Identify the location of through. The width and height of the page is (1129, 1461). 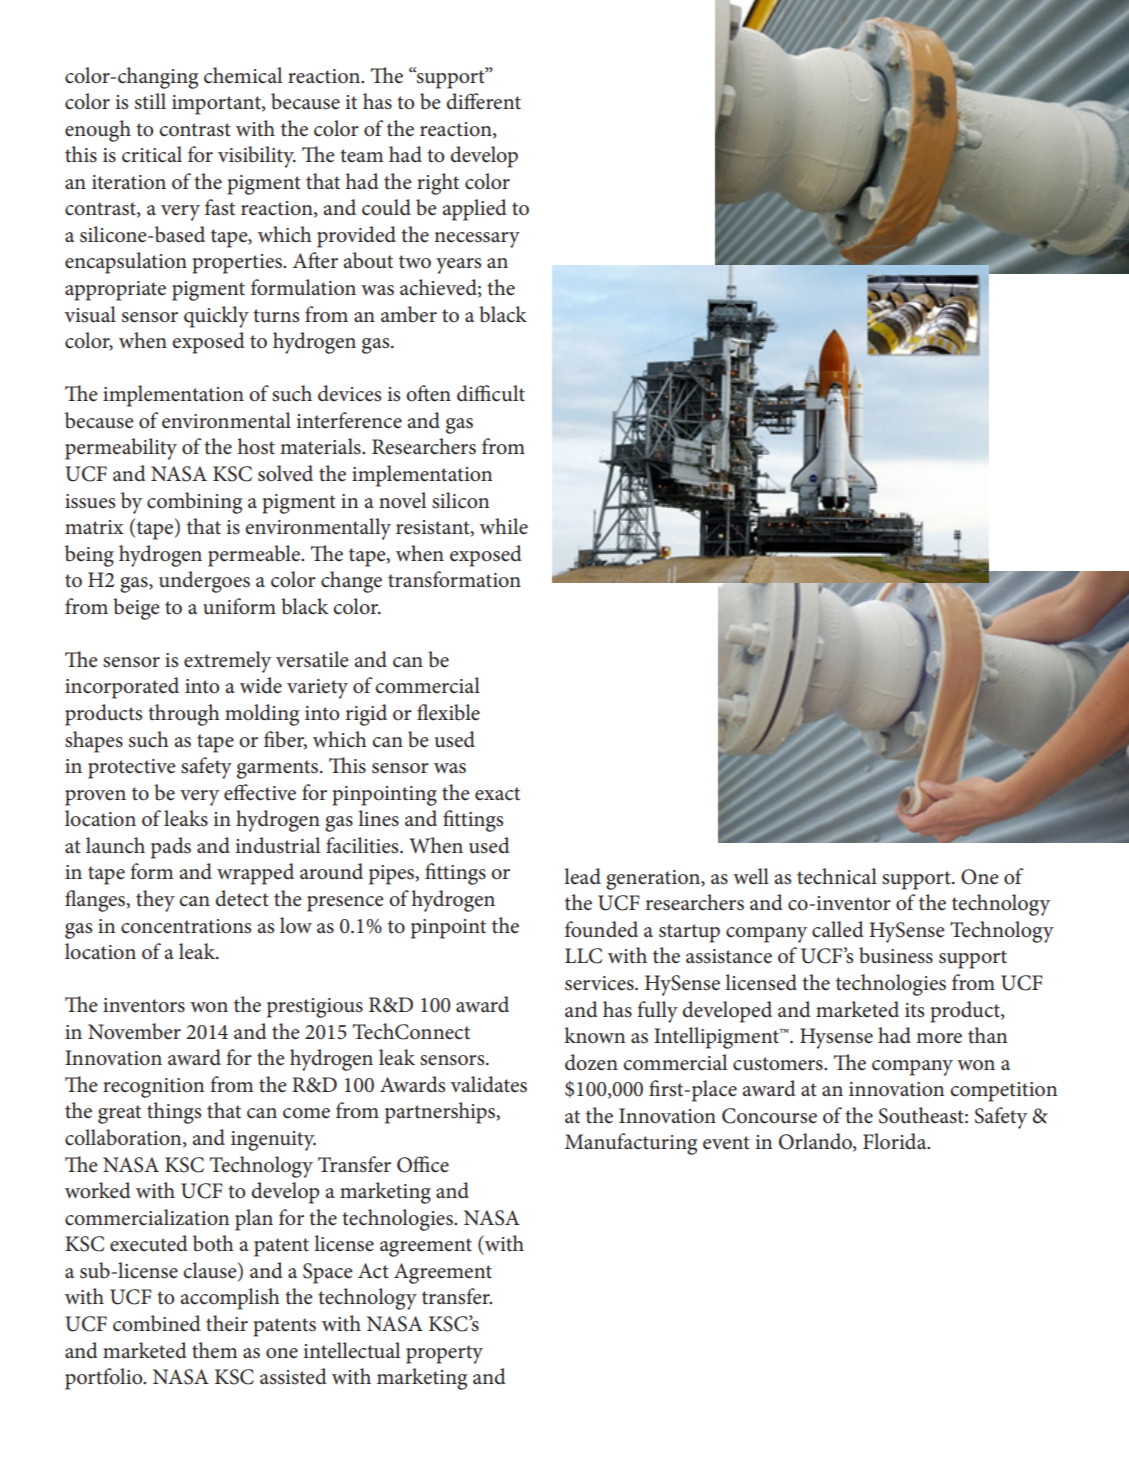
(184, 715).
